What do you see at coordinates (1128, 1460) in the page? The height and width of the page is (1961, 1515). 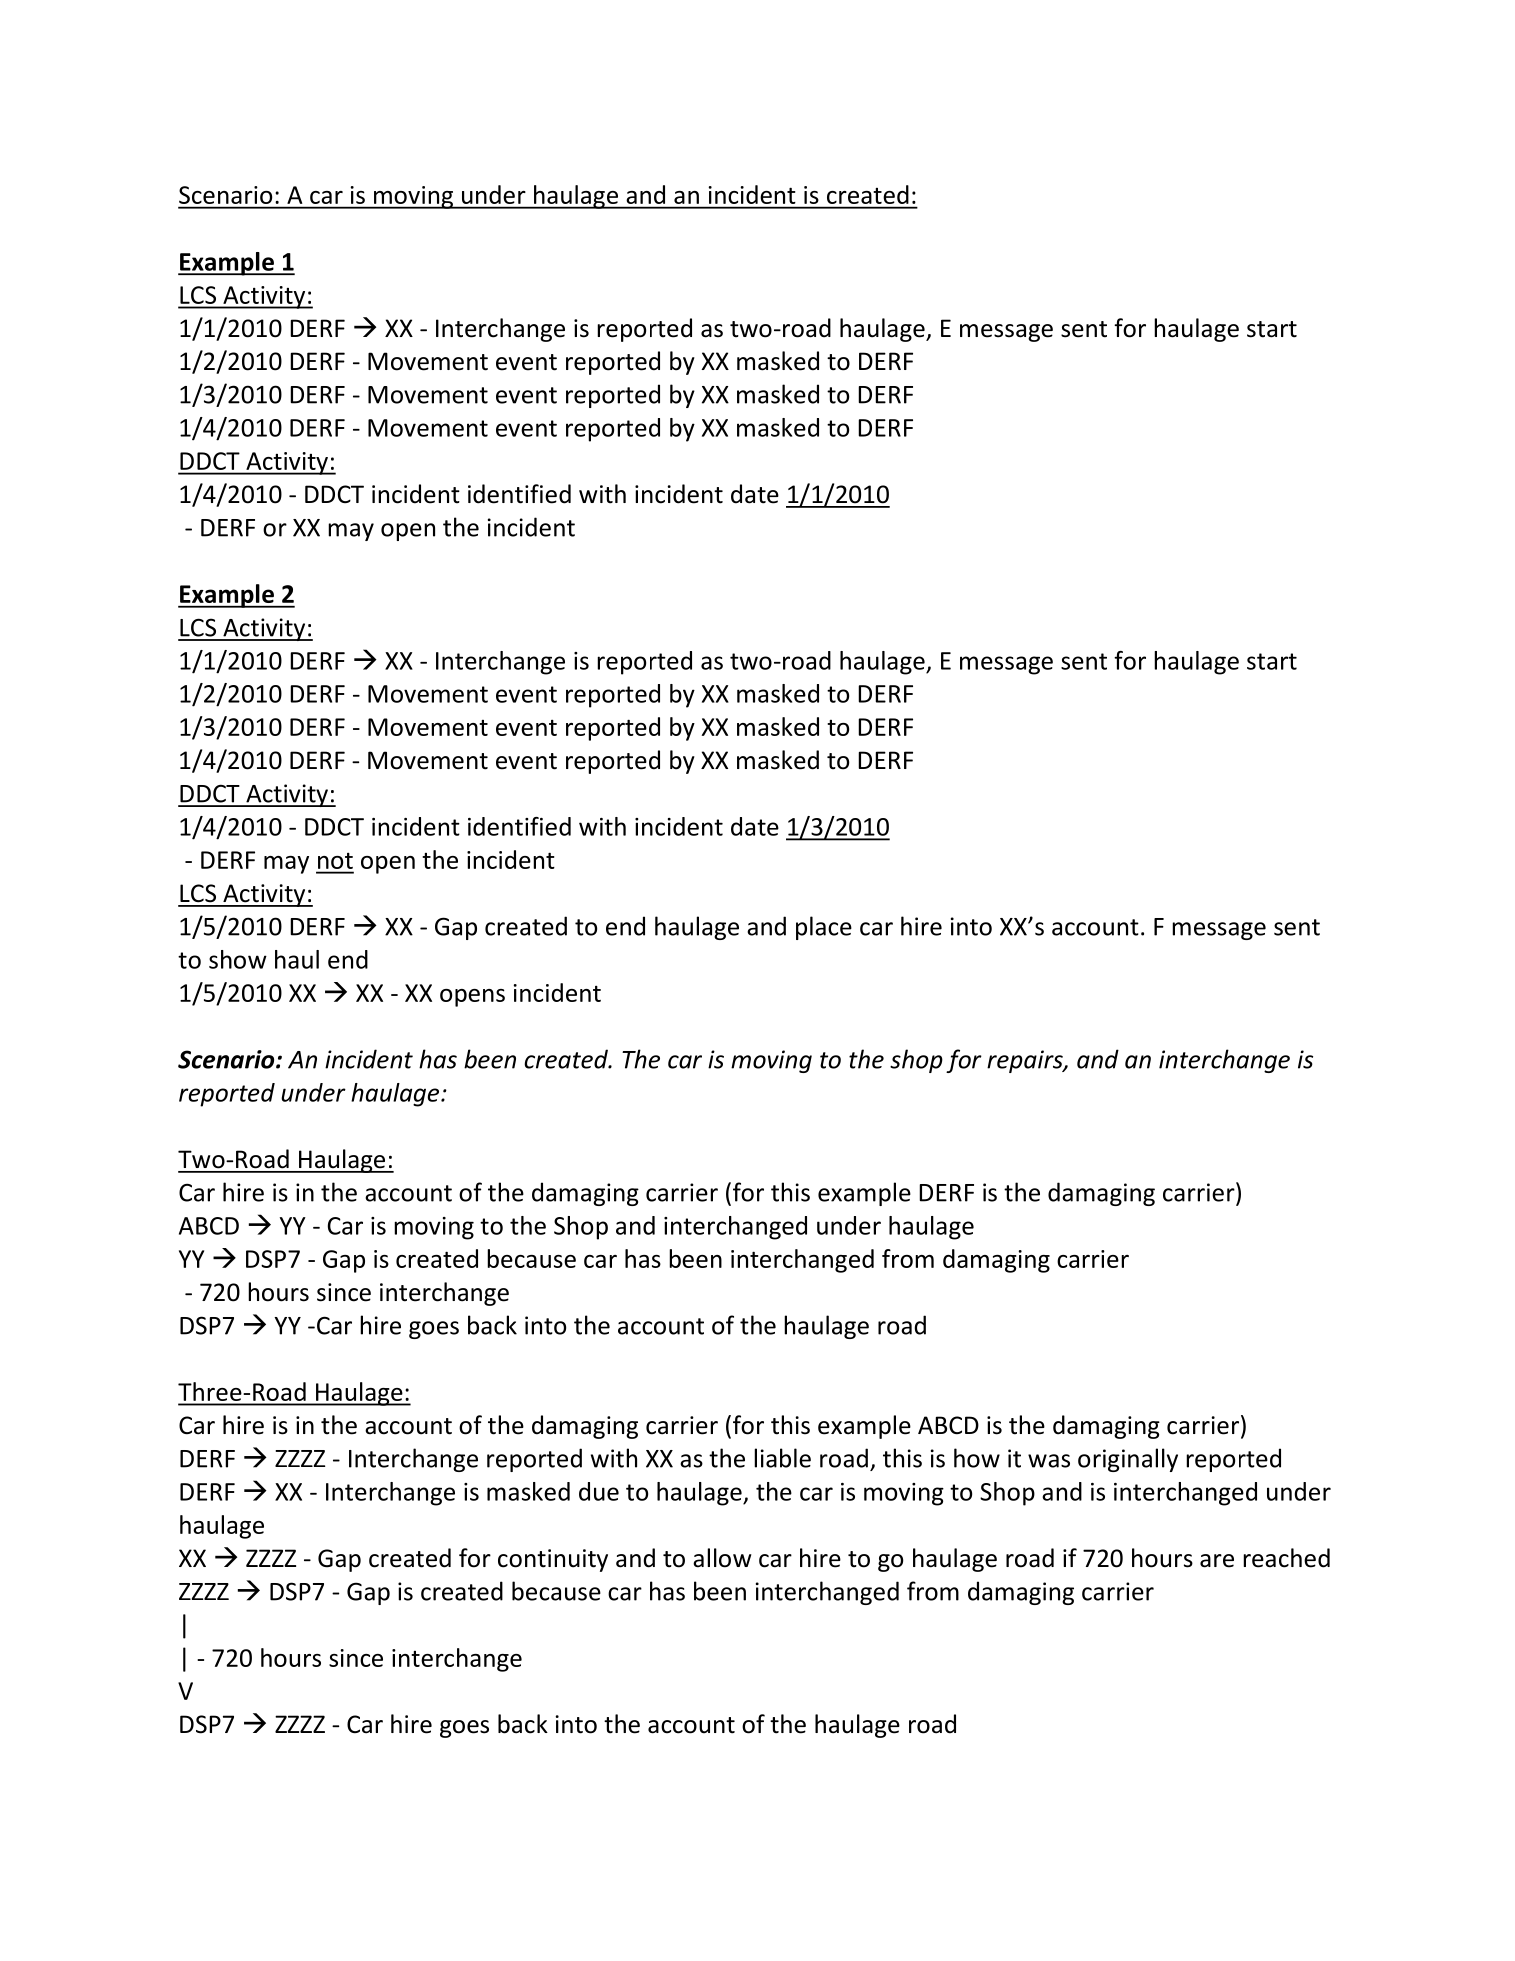 I see `originally` at bounding box center [1128, 1460].
